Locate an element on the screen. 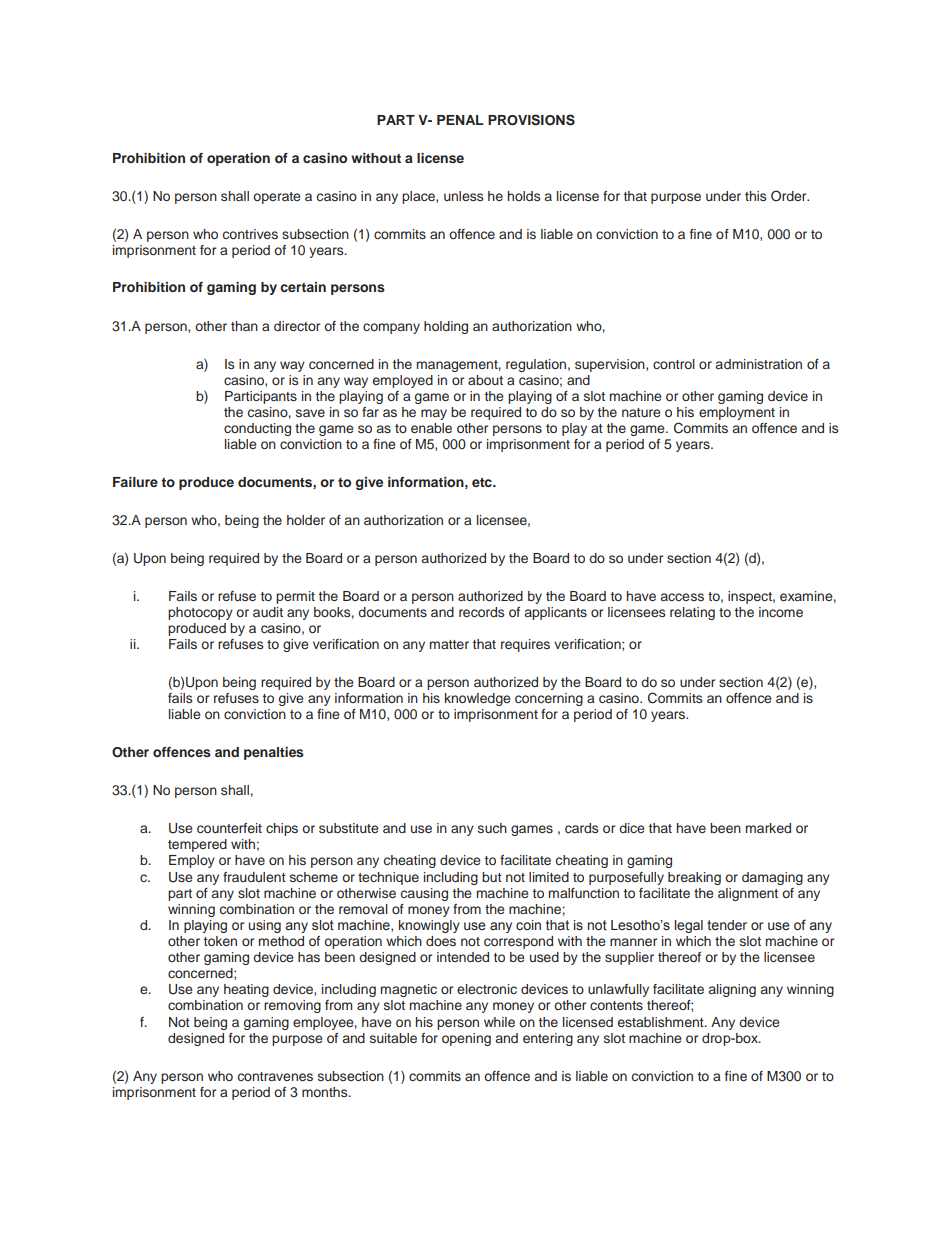 The image size is (952, 1233). establishment is located at coordinates (662, 1022).
